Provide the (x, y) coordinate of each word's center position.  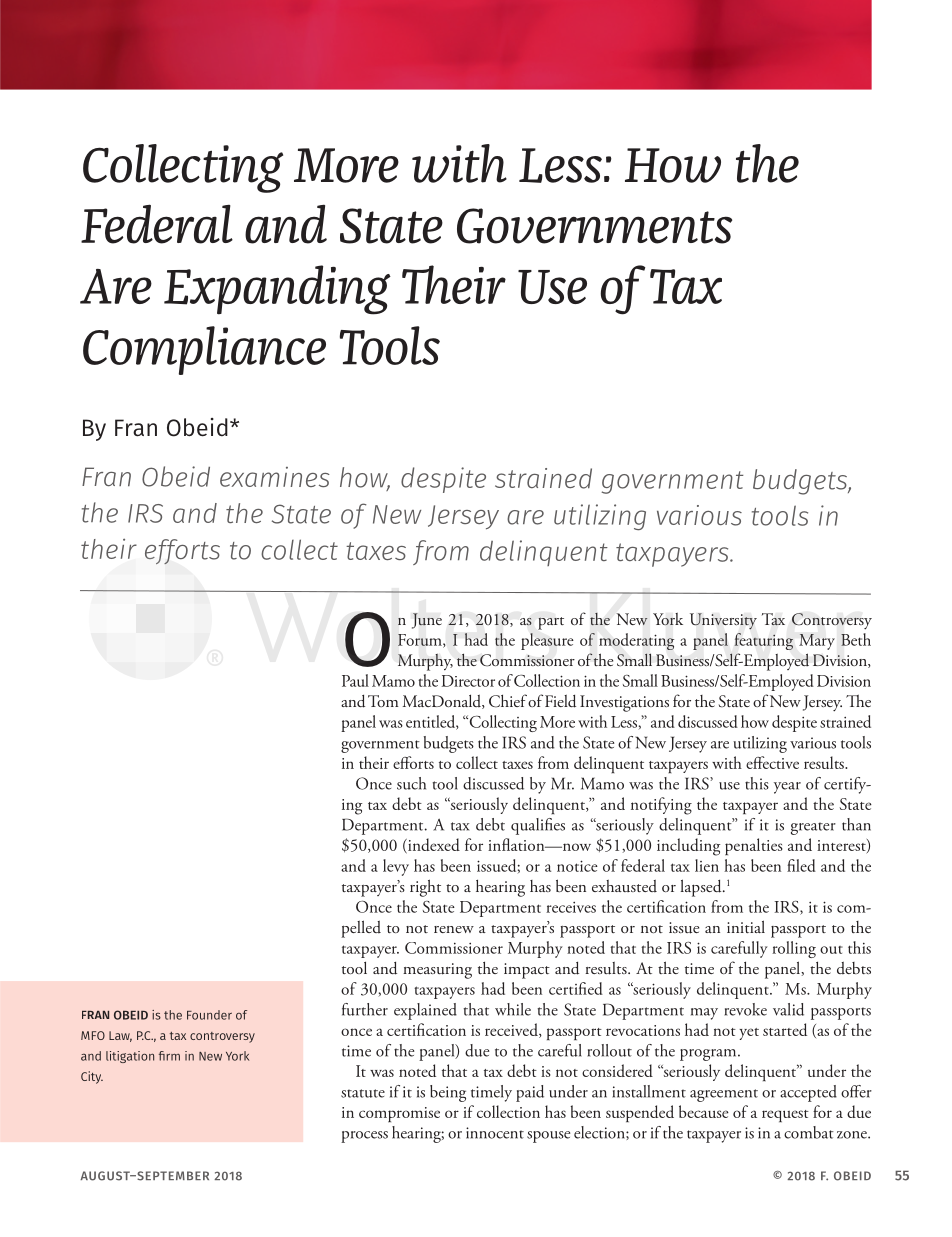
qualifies (538, 826)
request (785, 1116)
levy (396, 867)
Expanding (277, 290)
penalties (754, 847)
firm (169, 1056)
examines (275, 477)
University (723, 621)
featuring (763, 641)
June (427, 621)
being (448, 1093)
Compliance (204, 350)
